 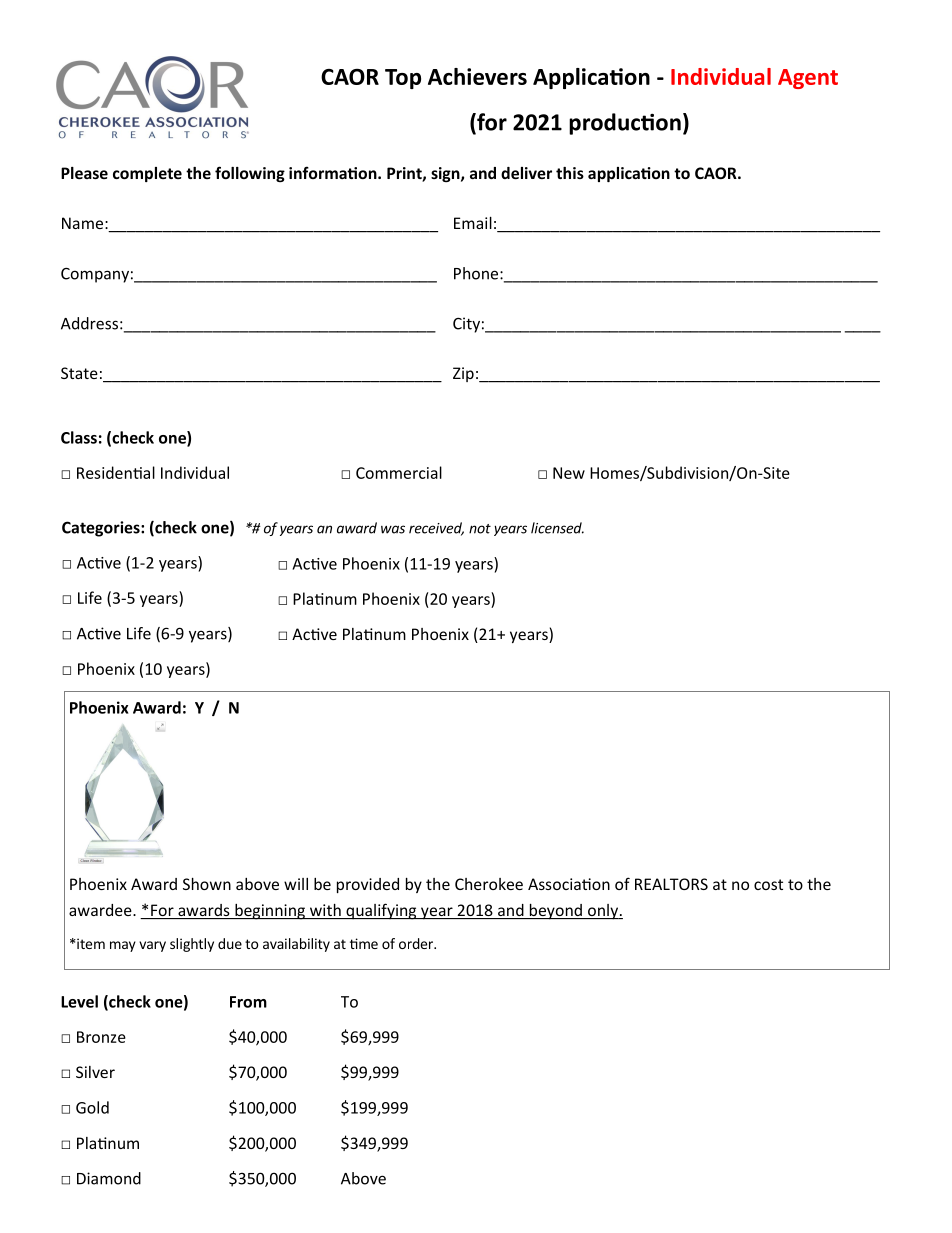 What do you see at coordinates (477, 76) in the document?
I see `Achievers` at bounding box center [477, 76].
